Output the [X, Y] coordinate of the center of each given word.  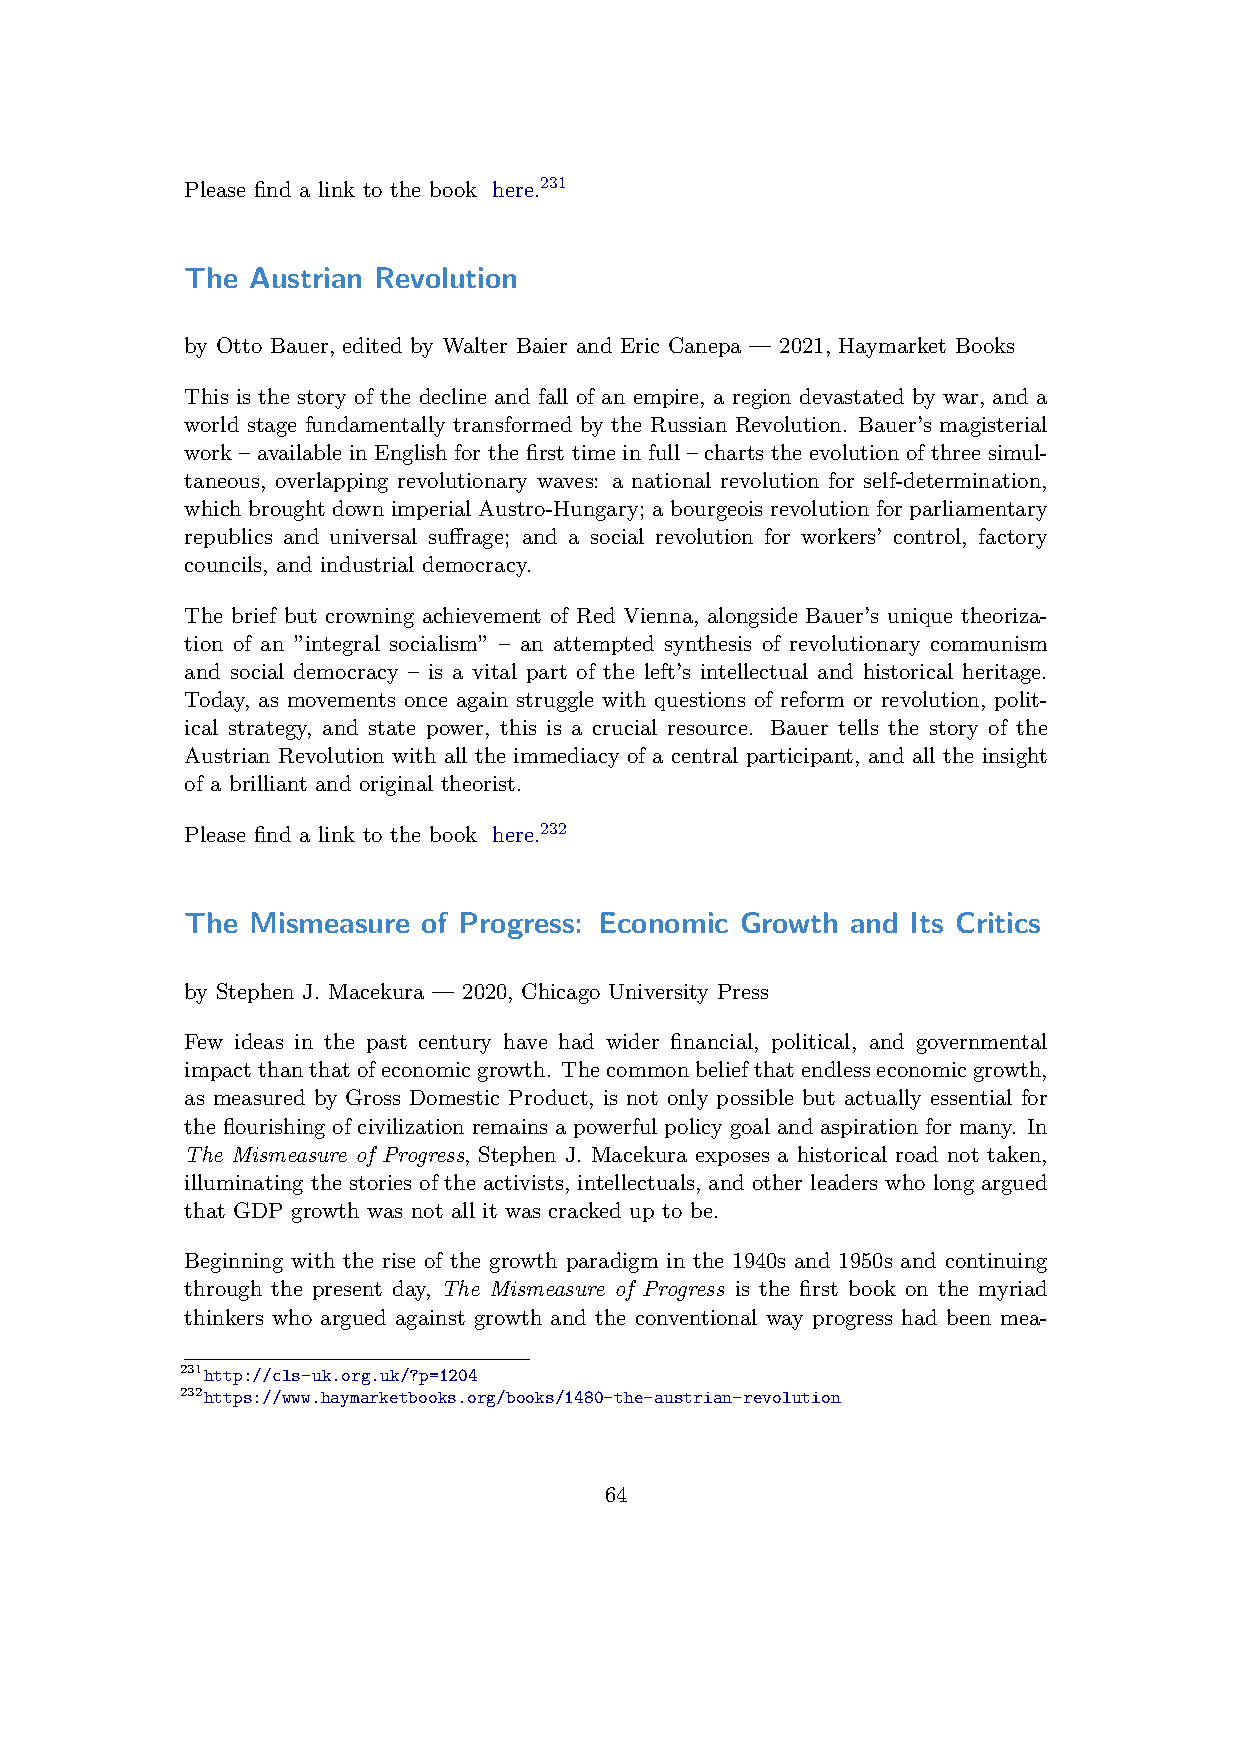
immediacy [566, 757]
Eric [640, 345]
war [960, 399]
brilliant [268, 783]
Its [927, 922]
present [347, 1291]
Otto [239, 345]
